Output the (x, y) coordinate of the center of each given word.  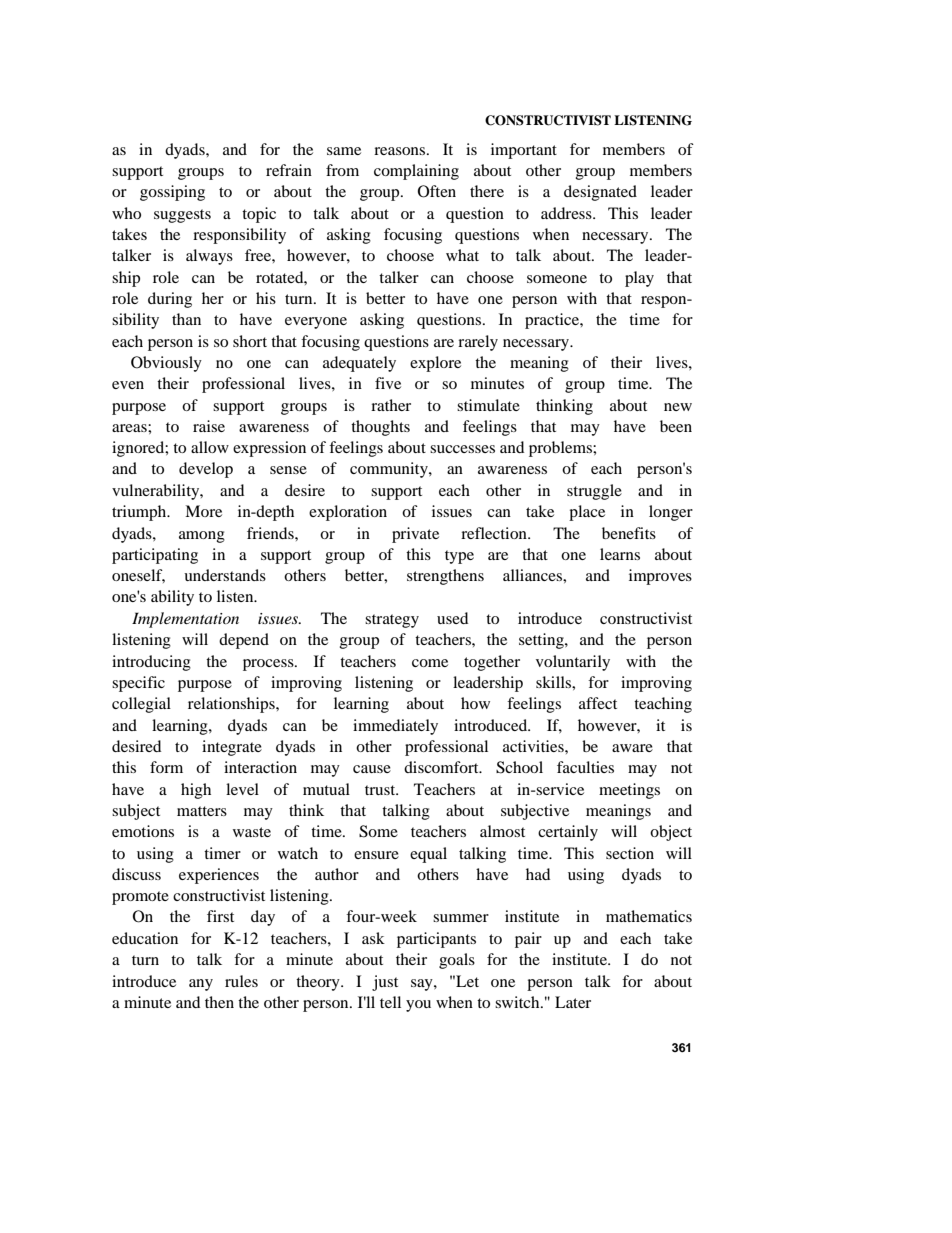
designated (600, 193)
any (201, 985)
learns (620, 554)
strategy (392, 621)
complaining (416, 172)
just (385, 983)
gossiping (172, 193)
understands (225, 575)
